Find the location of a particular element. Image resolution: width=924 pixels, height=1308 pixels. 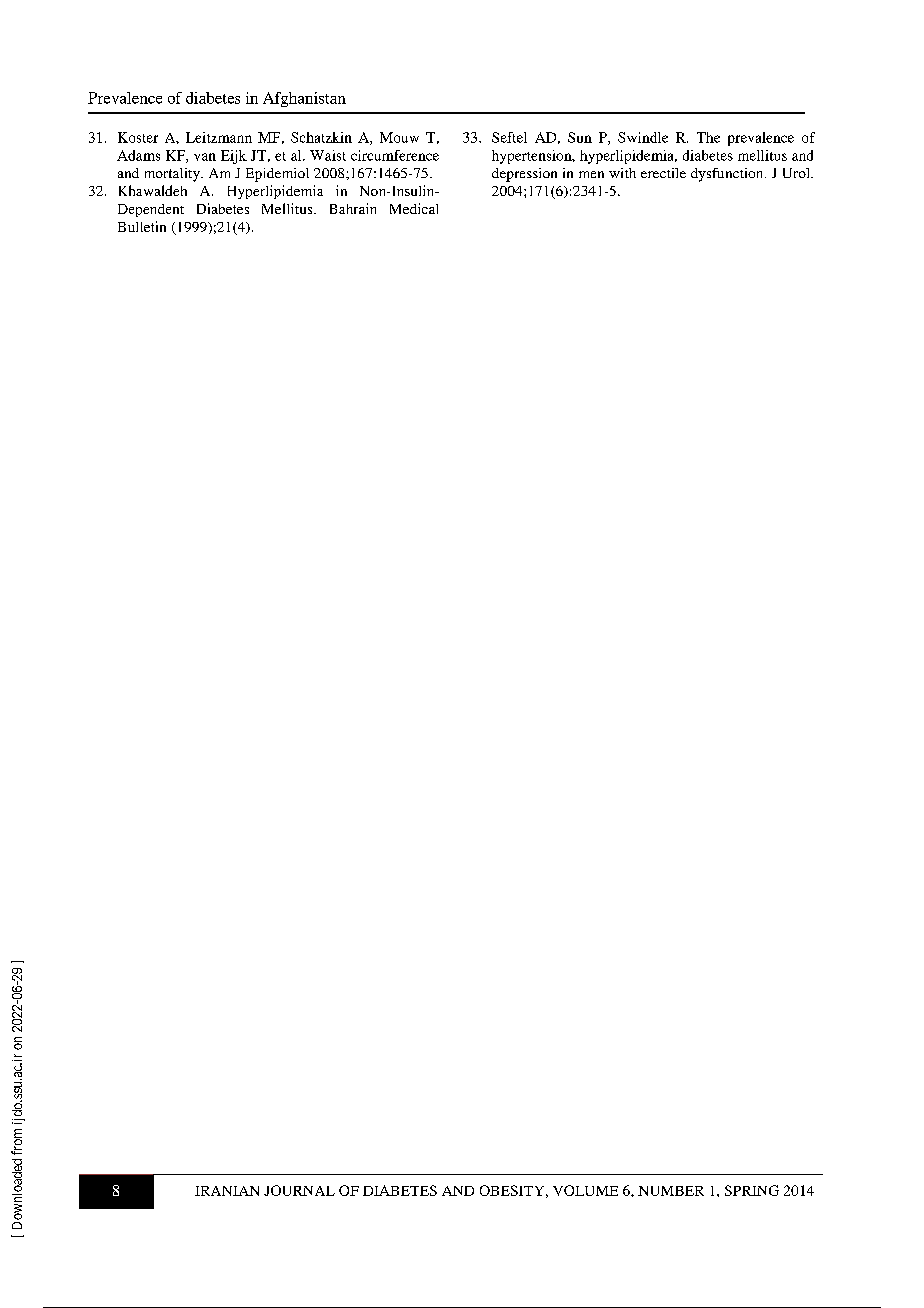

Medical is located at coordinates (414, 208).
